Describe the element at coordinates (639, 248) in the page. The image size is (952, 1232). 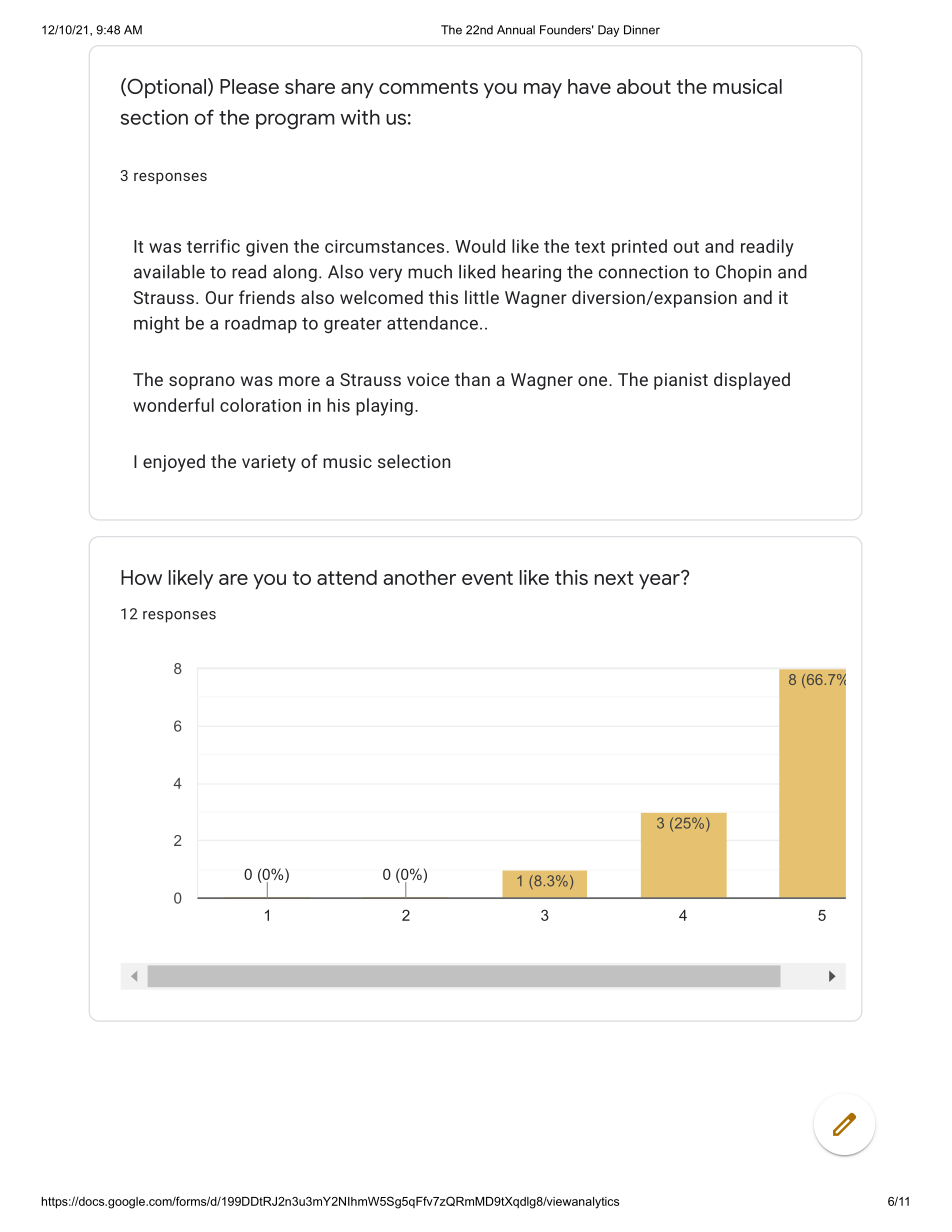
I see `printed` at that location.
